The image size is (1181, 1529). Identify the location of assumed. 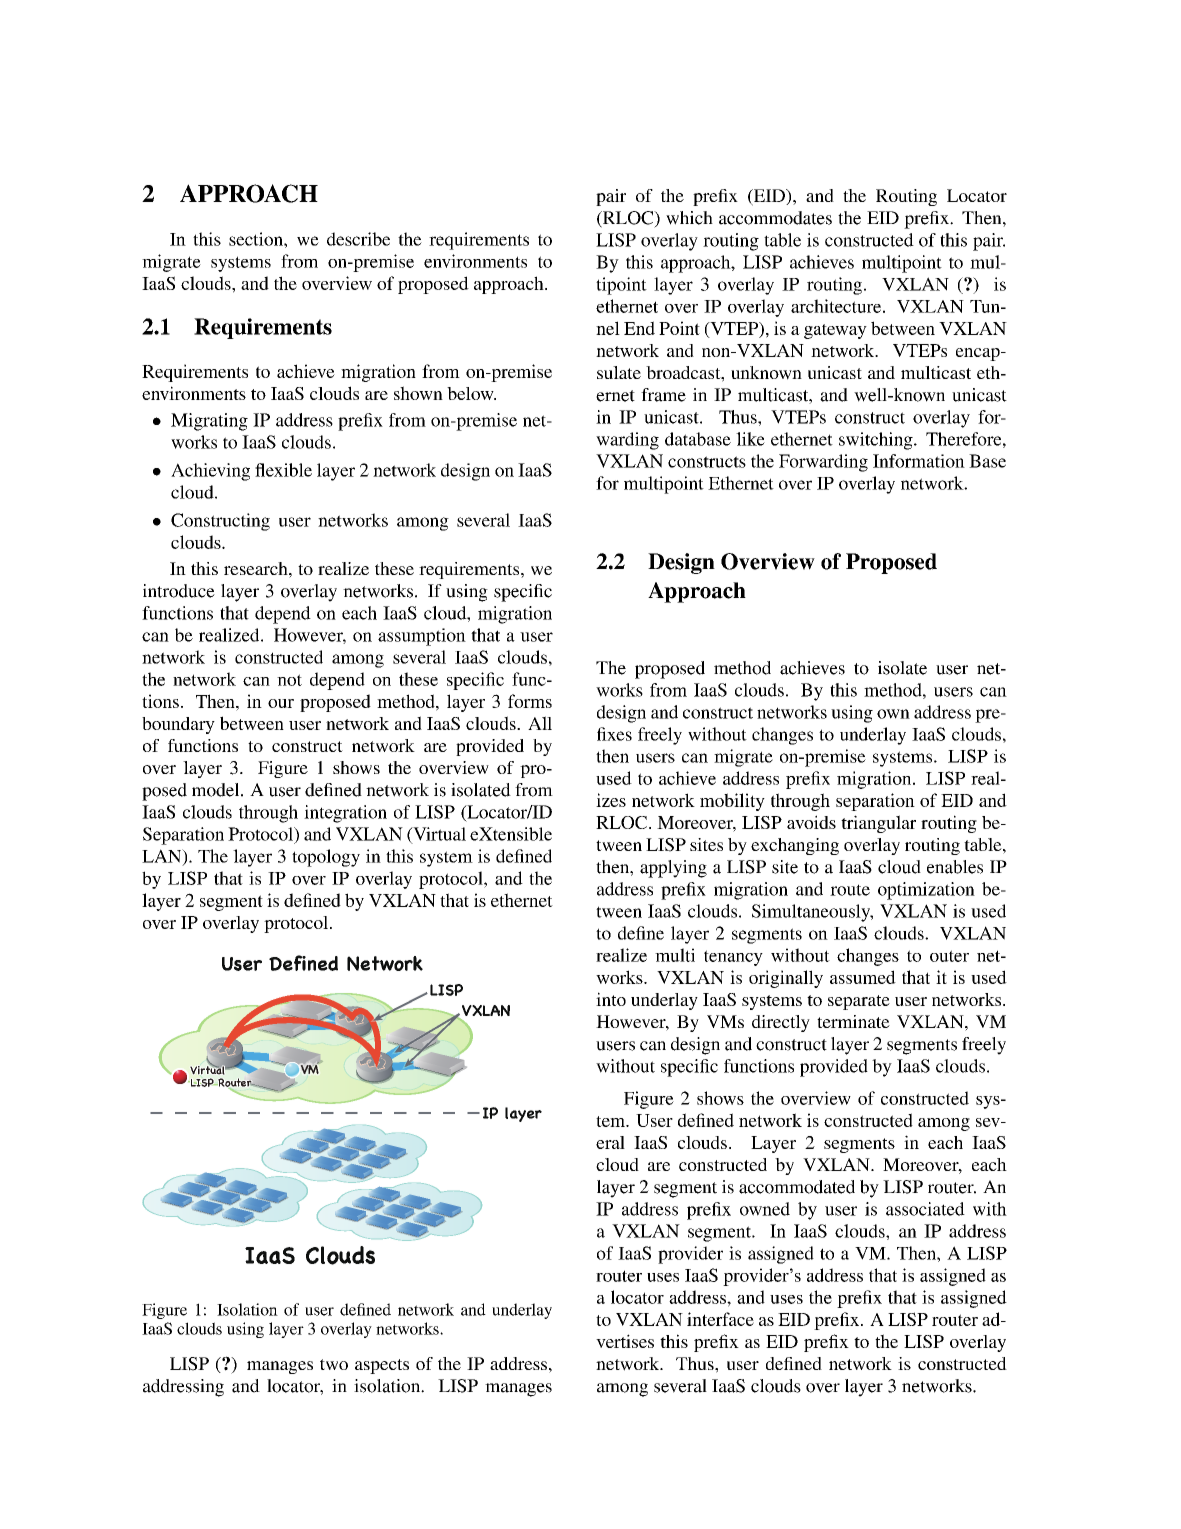
(863, 977).
